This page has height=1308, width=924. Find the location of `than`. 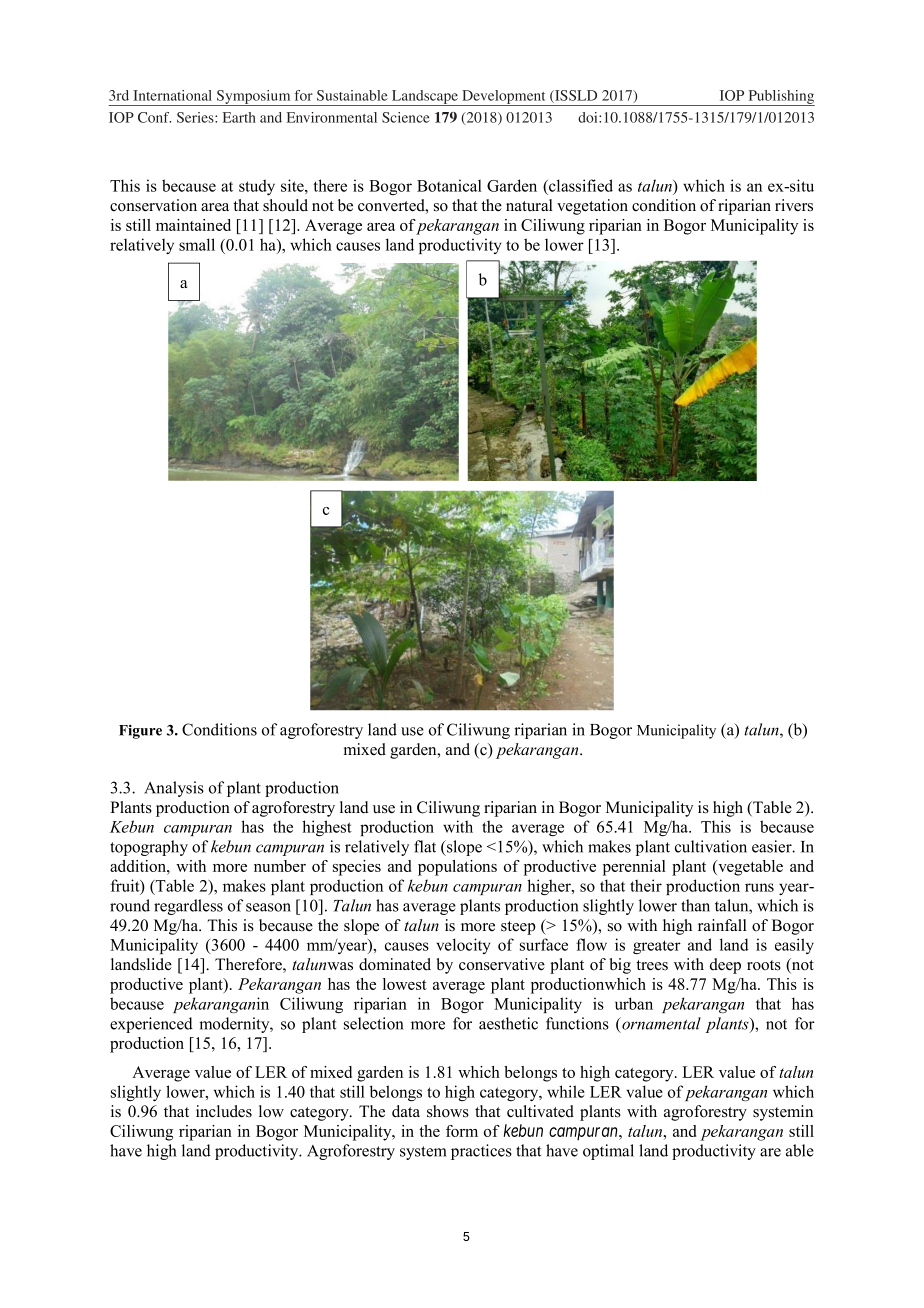

than is located at coordinates (695, 905).
